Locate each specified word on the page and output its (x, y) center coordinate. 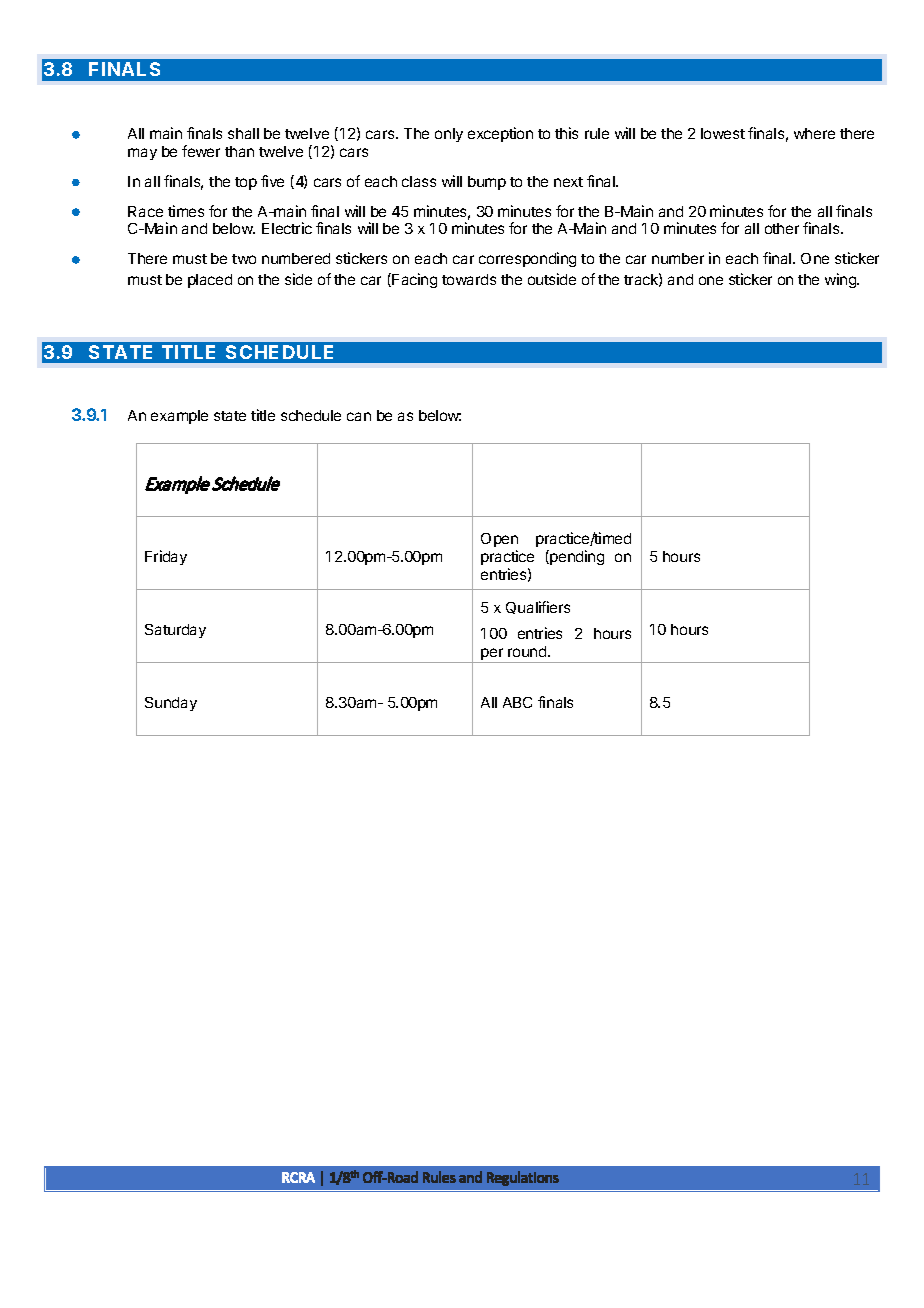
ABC (517, 702)
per (492, 655)
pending (576, 557)
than (239, 151)
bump (487, 183)
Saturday (175, 631)
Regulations (523, 1178)
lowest (723, 133)
